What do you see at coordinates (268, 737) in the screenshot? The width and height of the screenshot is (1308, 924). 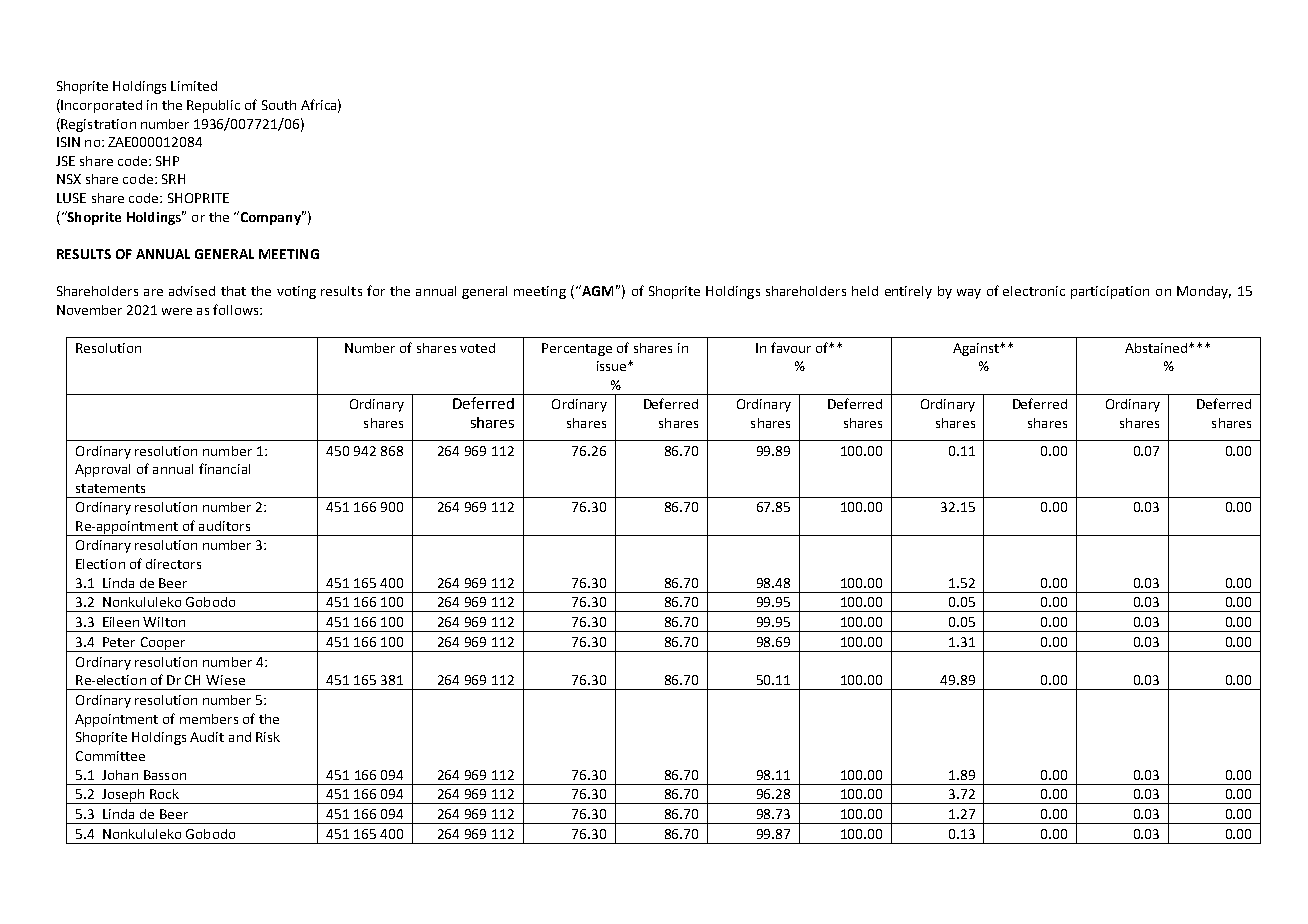 I see `Risk` at bounding box center [268, 737].
